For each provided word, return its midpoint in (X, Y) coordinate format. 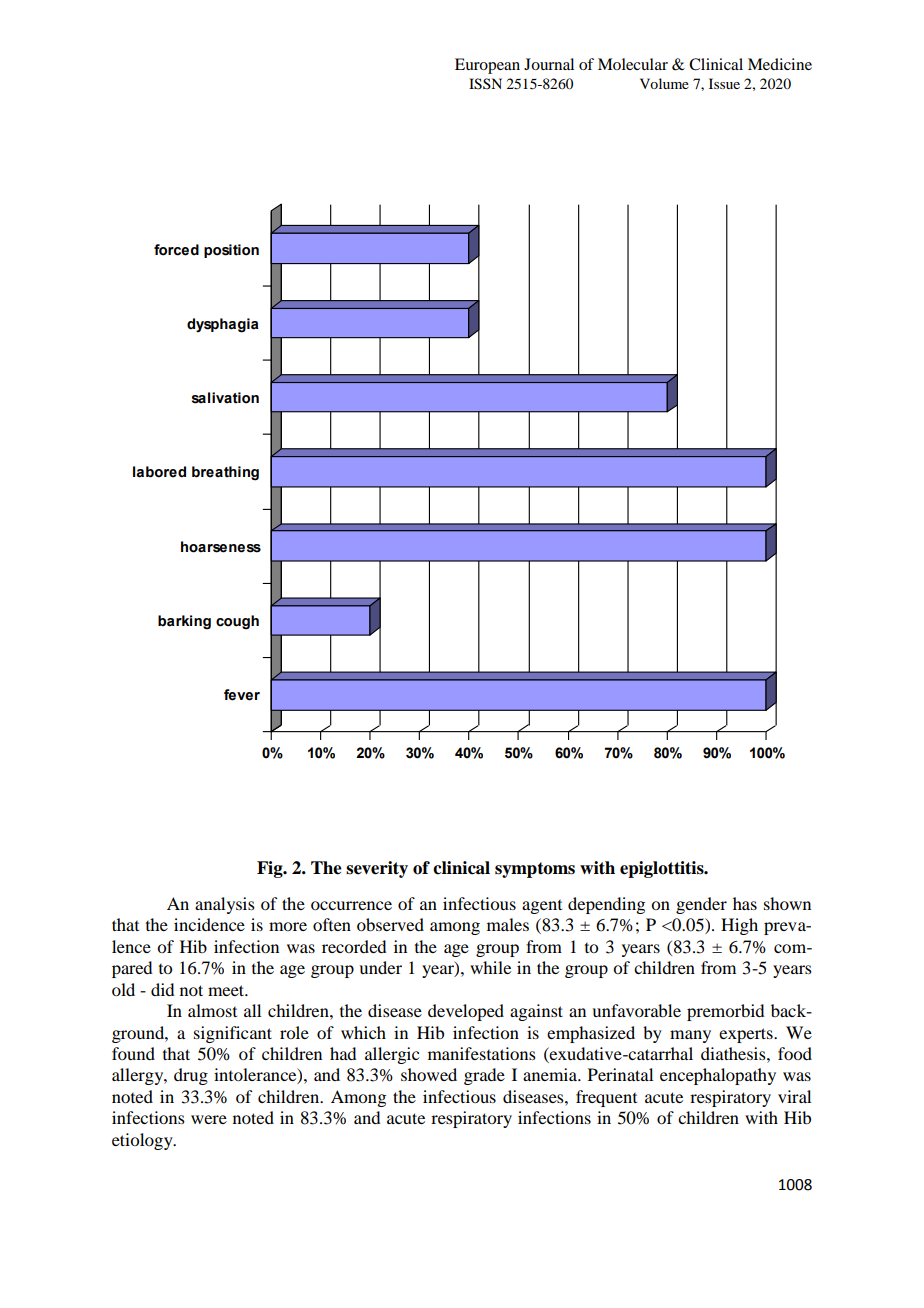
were (209, 1119)
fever (242, 695)
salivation (225, 398)
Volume (664, 83)
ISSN (485, 84)
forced (176, 250)
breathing (225, 473)
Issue (724, 83)
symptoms (535, 870)
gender (701, 905)
